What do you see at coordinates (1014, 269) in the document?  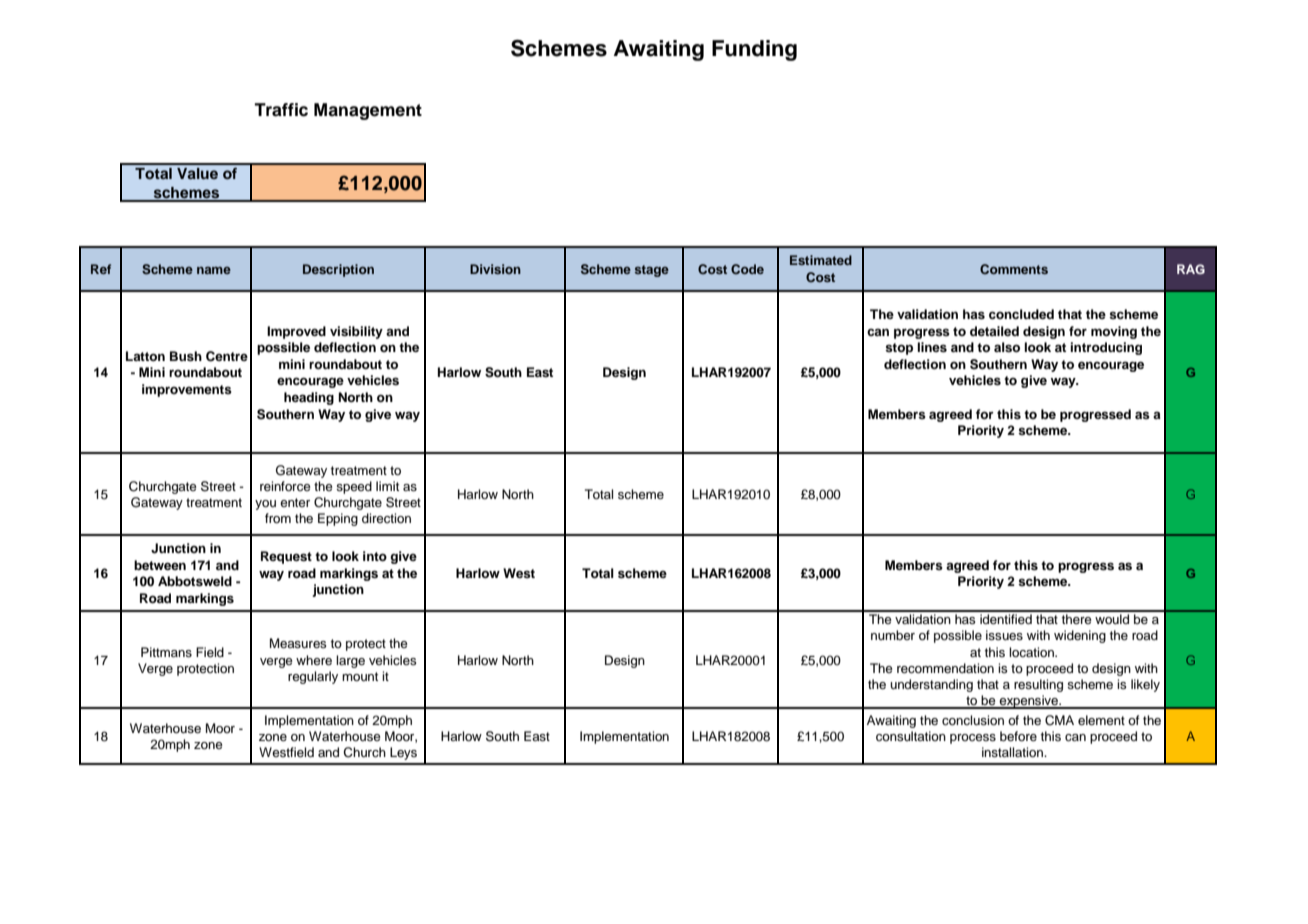 I see `Comments` at bounding box center [1014, 269].
